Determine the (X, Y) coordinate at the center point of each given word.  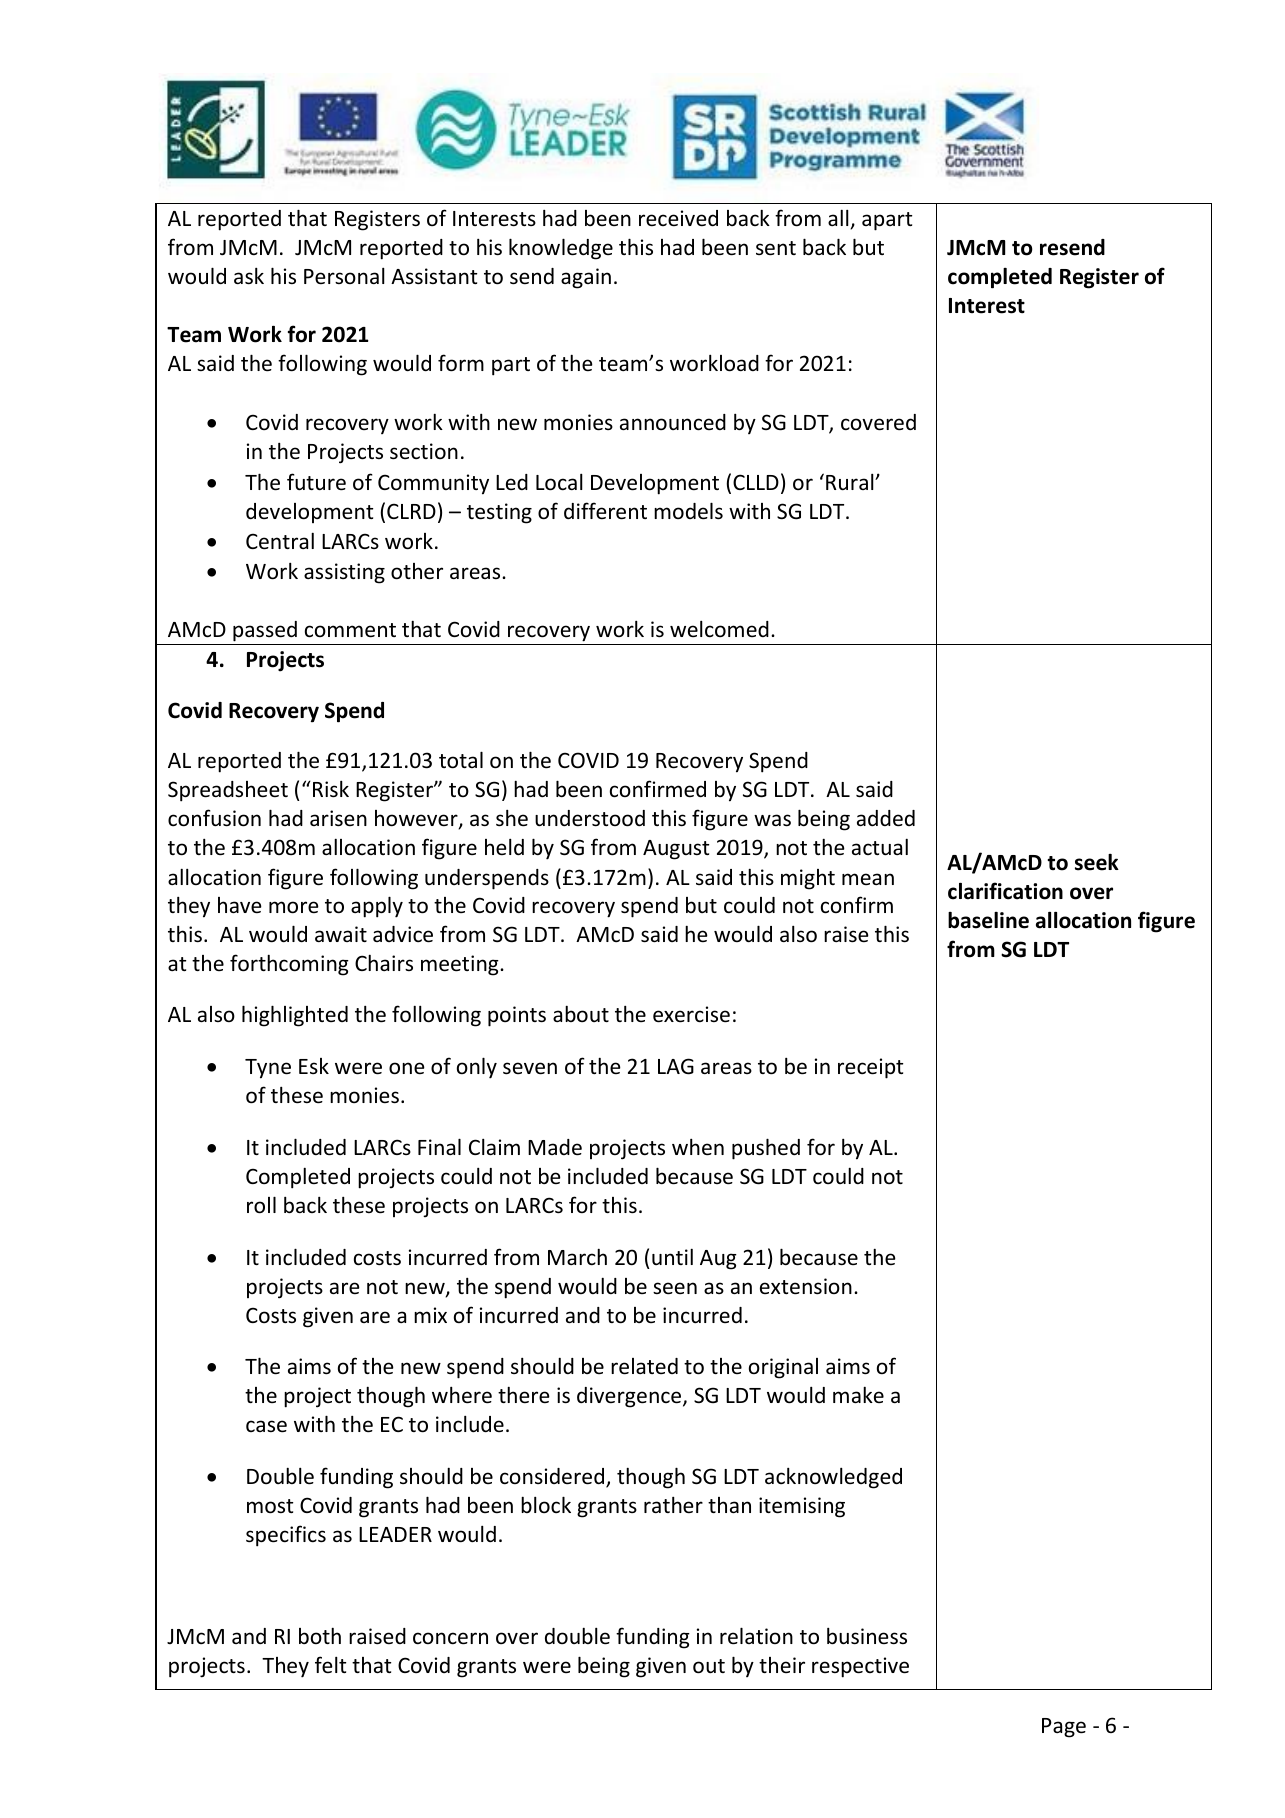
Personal (344, 276)
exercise (691, 1014)
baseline (988, 920)
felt (330, 1665)
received (678, 218)
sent (776, 248)
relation (756, 1636)
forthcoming (289, 965)
